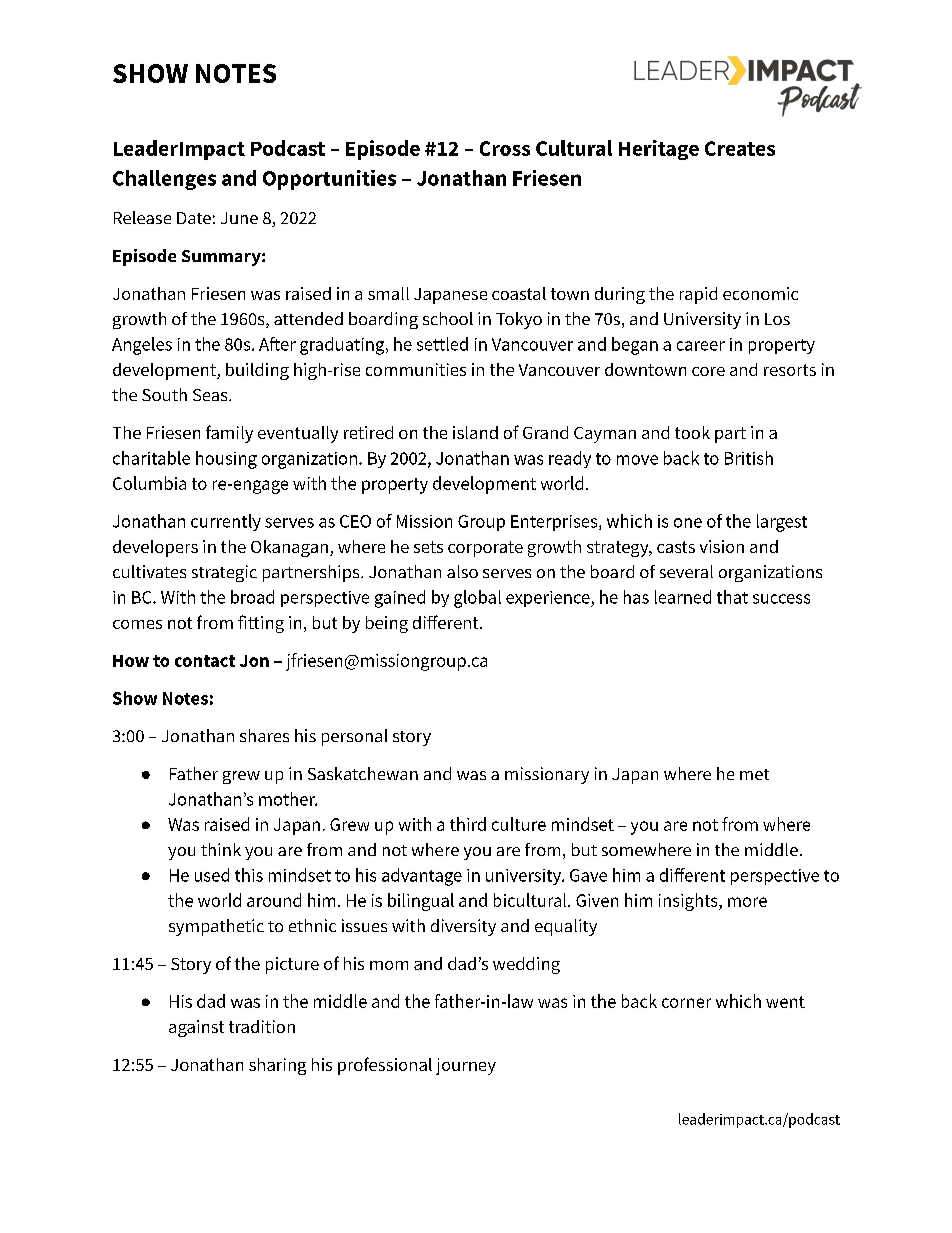 This screenshot has height=1233, width=952. Describe the element at coordinates (164, 180) in the screenshot. I see `Challenges` at that location.
